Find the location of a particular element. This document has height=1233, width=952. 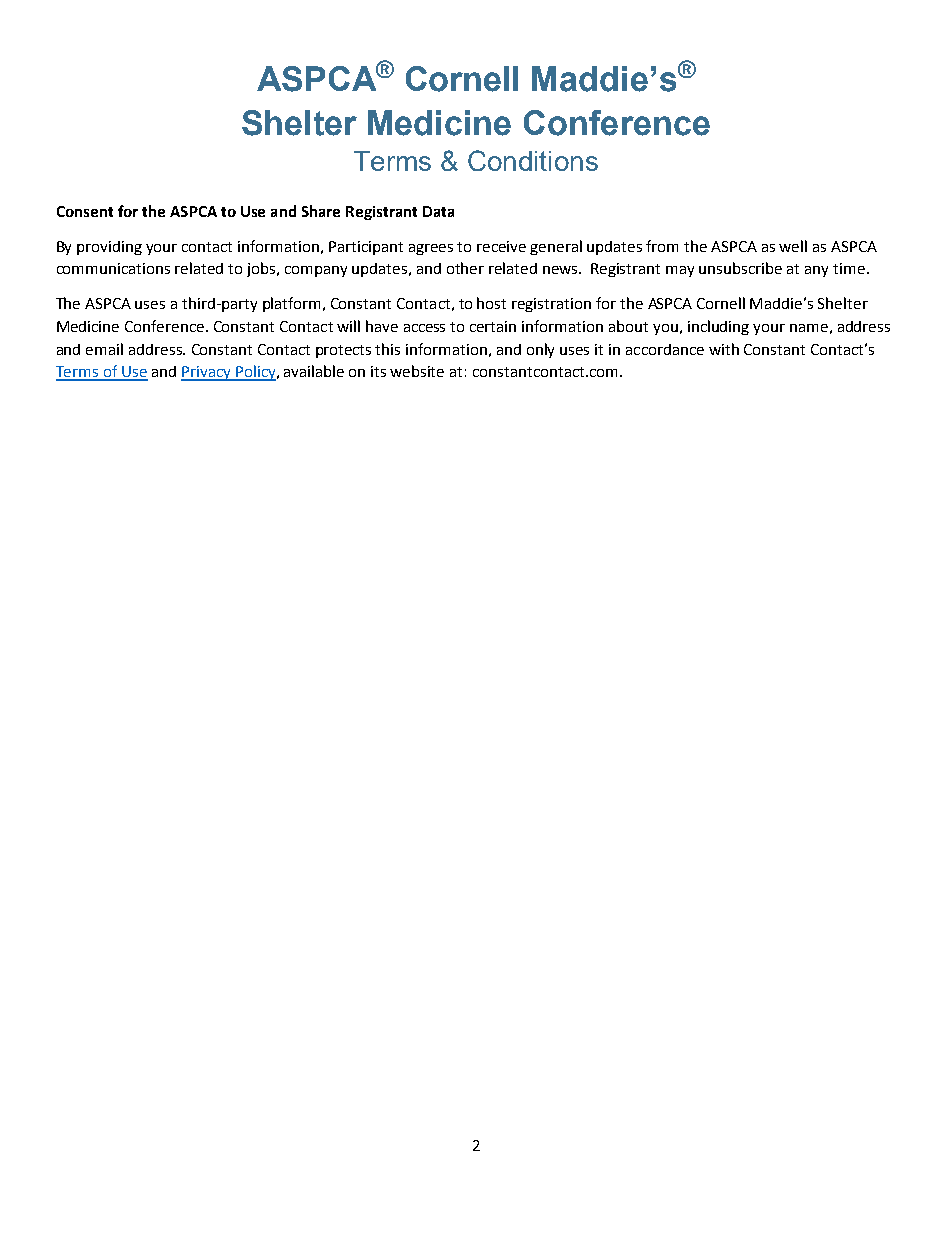

Data is located at coordinates (438, 211).
